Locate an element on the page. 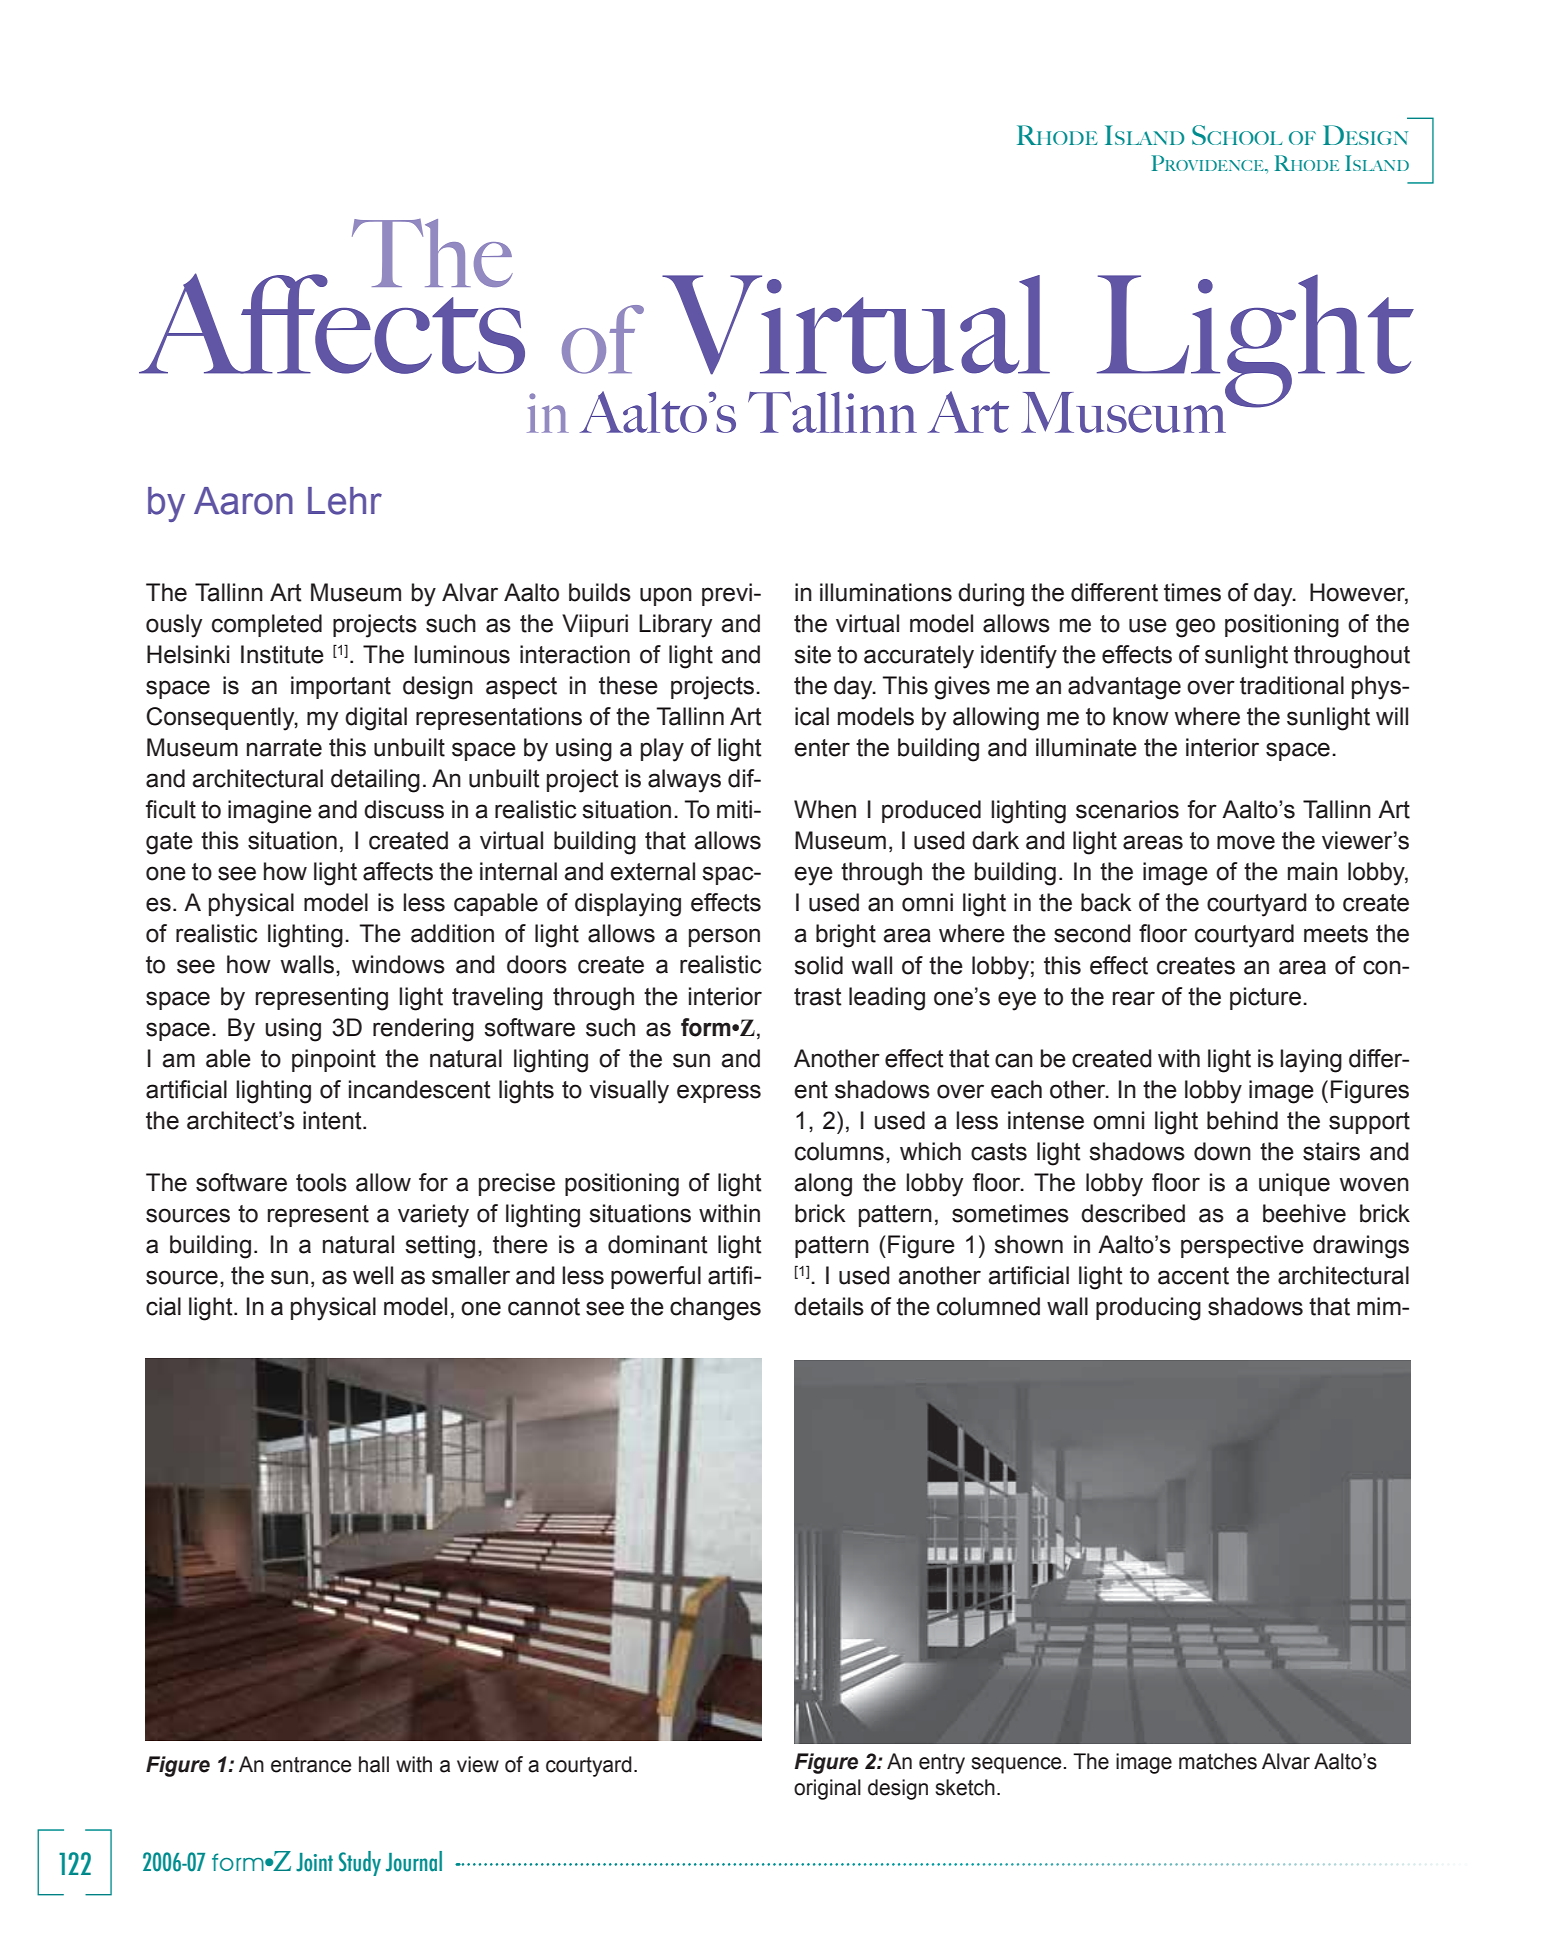 Image resolution: width=1556 pixels, height=1944 pixels. entry is located at coordinates (942, 1764).
